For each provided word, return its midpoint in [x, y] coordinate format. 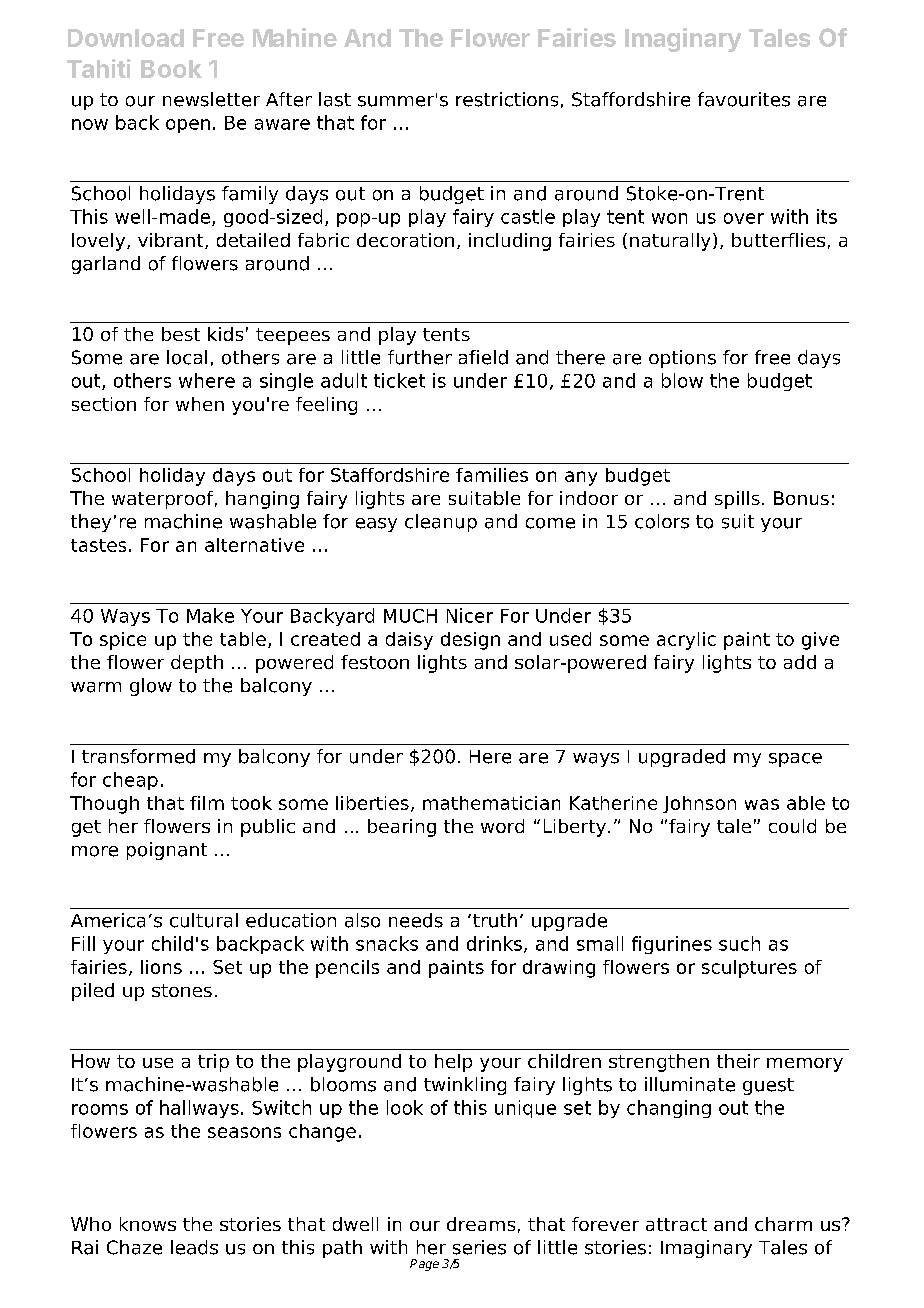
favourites [744, 99]
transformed [138, 756]
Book [171, 69]
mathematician [491, 803]
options [682, 359]
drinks [494, 943]
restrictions [507, 99]
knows [148, 1224]
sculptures [749, 969]
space [795, 760]
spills [737, 500]
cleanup [441, 523]
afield [483, 357]
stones [182, 990]
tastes [98, 545]
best [181, 334]
